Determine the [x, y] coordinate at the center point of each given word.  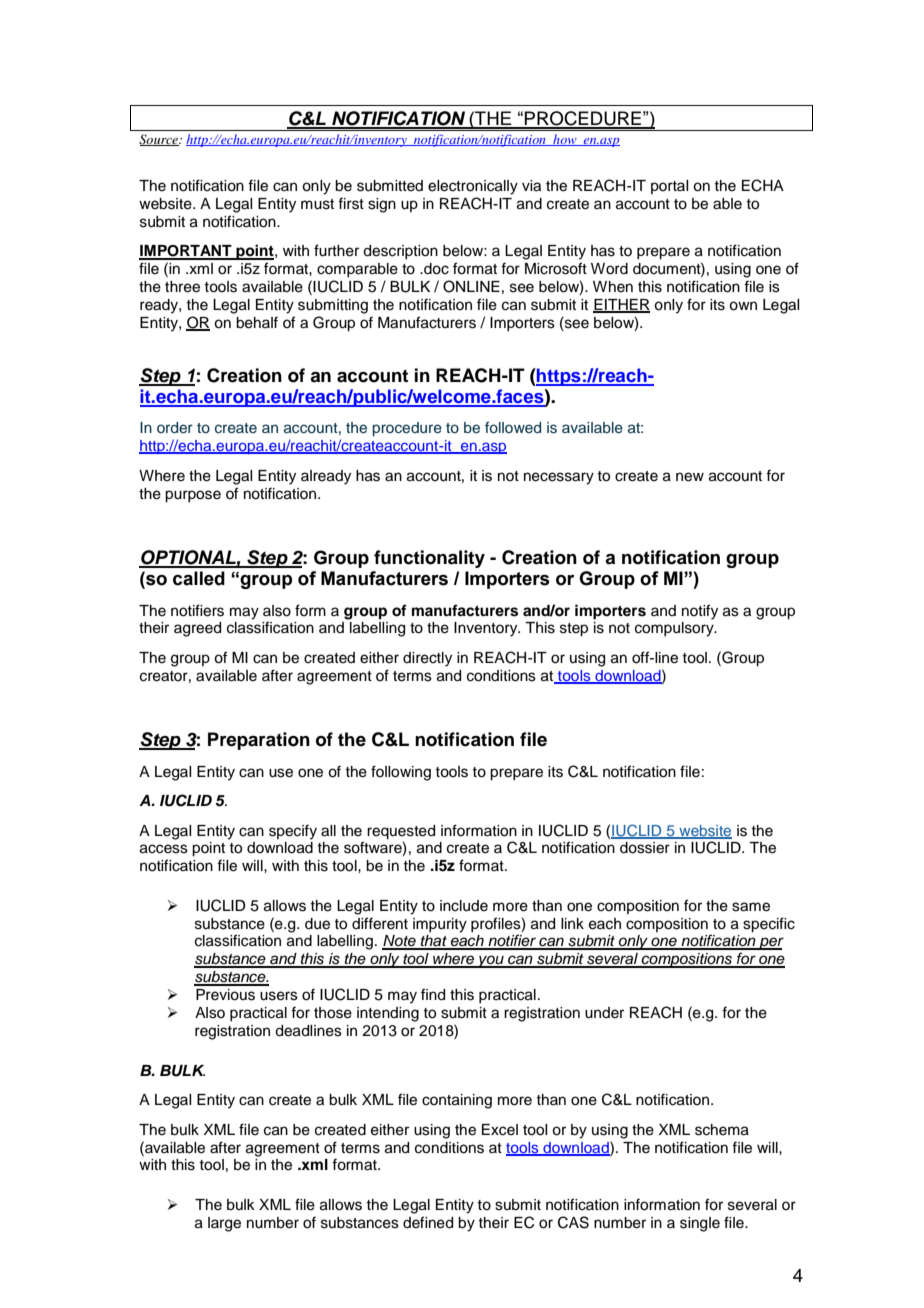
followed [513, 427]
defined [428, 1222]
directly [427, 659]
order [175, 427]
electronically [473, 187]
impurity [440, 925]
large [224, 1224]
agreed [197, 629]
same [751, 907]
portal [669, 187]
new [690, 477]
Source [160, 140]
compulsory [675, 629]
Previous [225, 995]
